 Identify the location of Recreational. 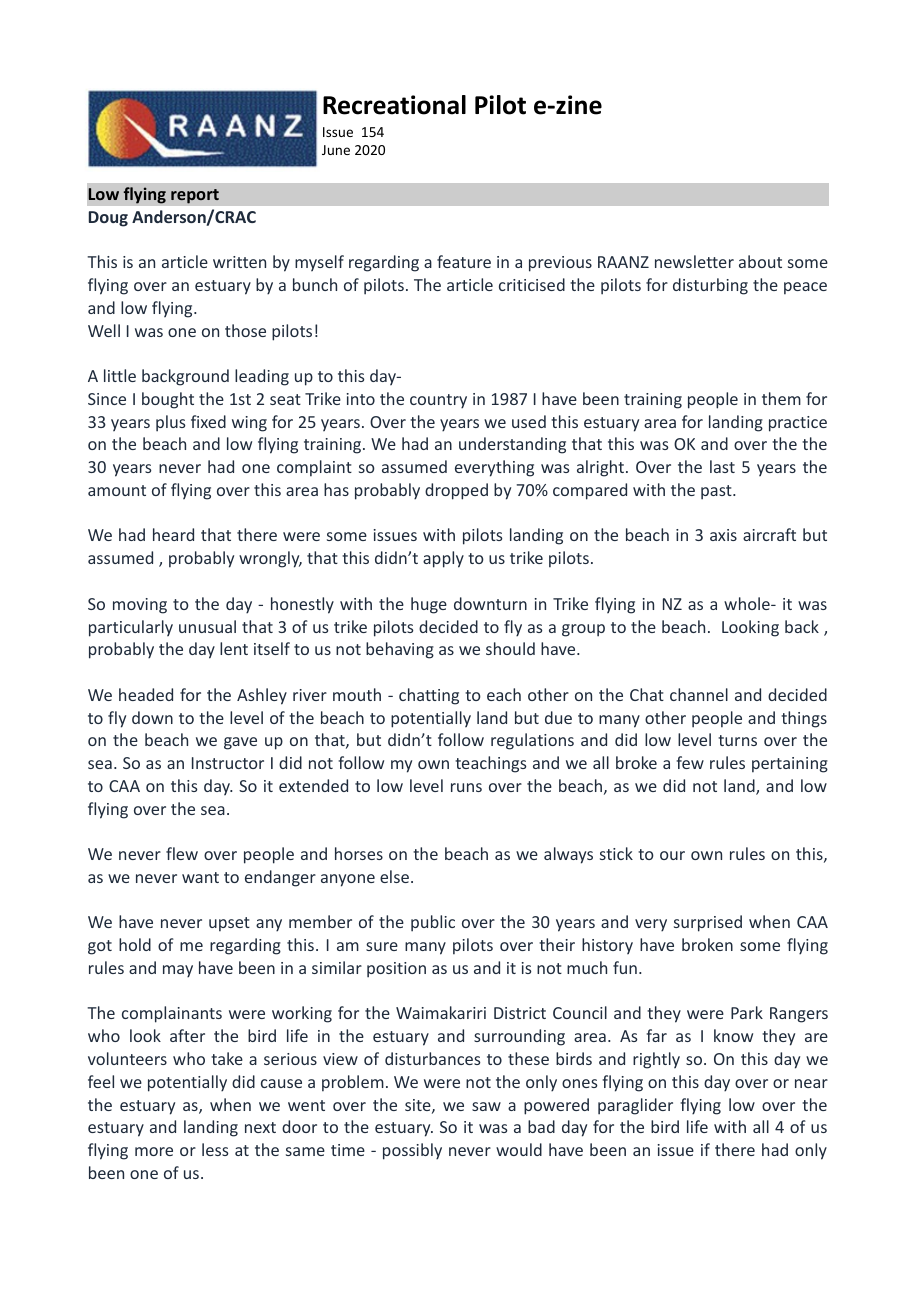
(394, 105).
